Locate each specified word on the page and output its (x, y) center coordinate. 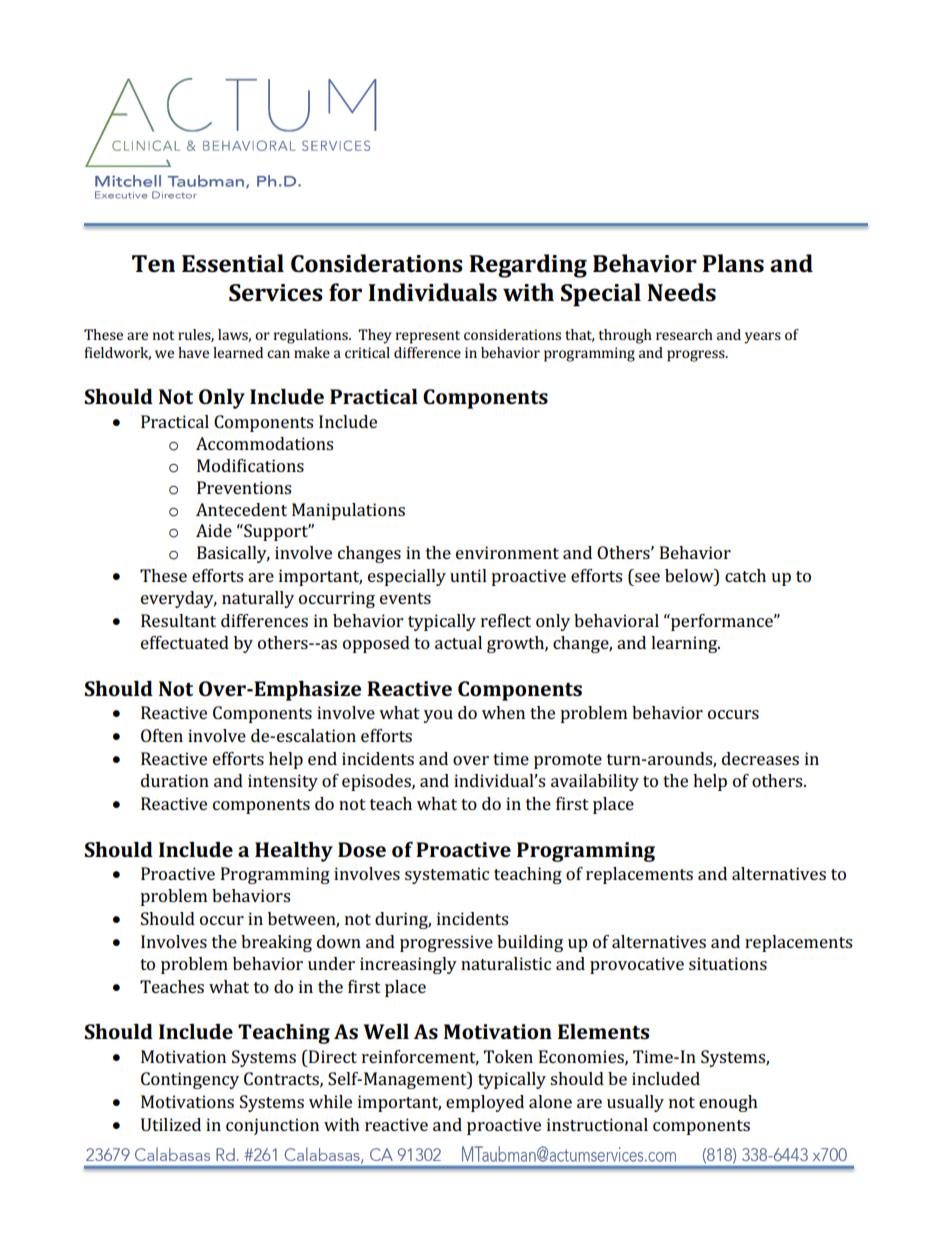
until (468, 575)
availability (595, 782)
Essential (233, 263)
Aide (214, 530)
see (647, 577)
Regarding (528, 266)
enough (728, 1103)
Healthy (294, 852)
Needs (681, 292)
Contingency (190, 1080)
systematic (447, 875)
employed (485, 1103)
